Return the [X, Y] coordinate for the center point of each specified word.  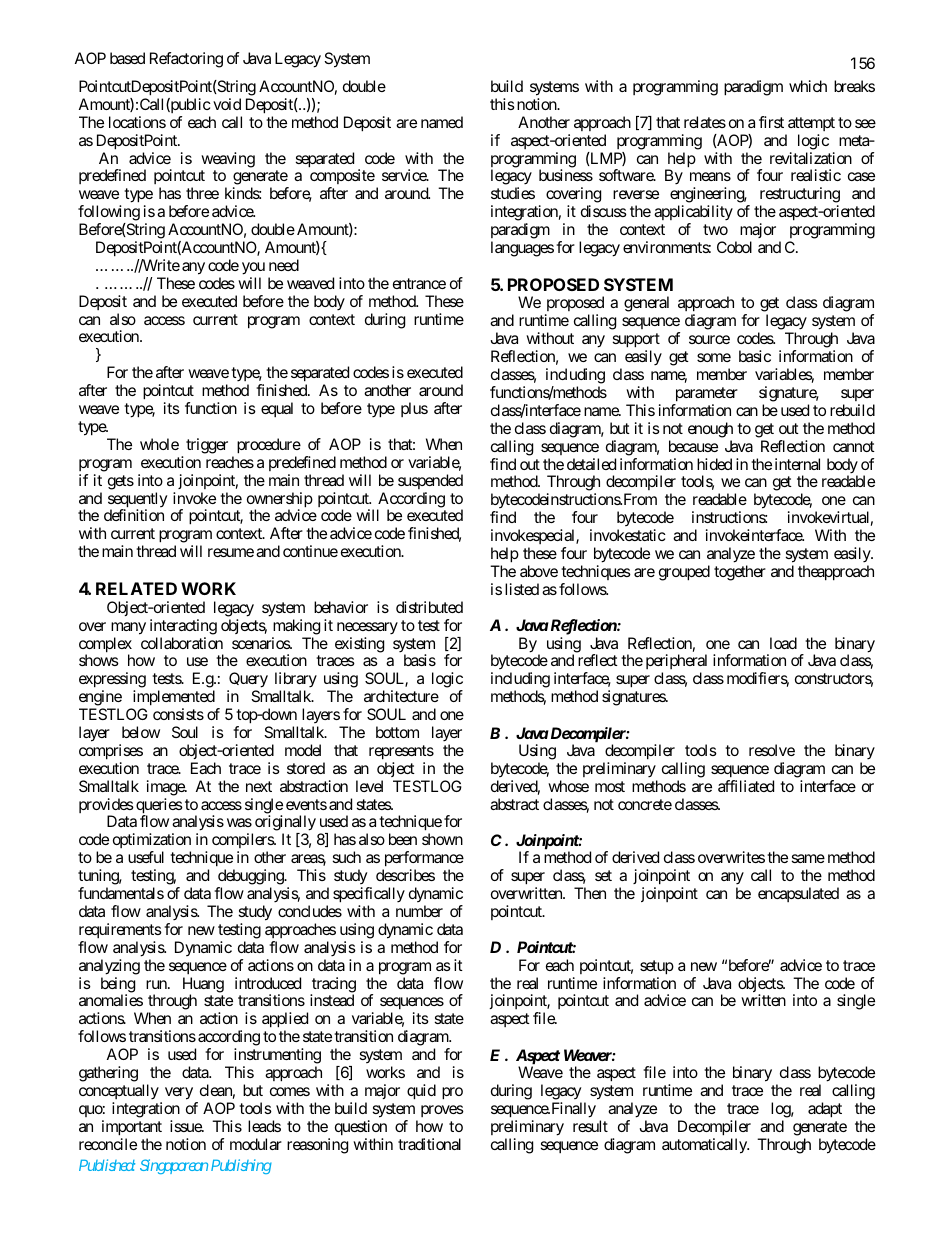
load [783, 643]
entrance [419, 283]
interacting [183, 627]
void [227, 104]
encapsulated [798, 894]
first [771, 122]
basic [755, 356]
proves [442, 1111]
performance [423, 860]
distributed [429, 607]
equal [277, 409]
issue [186, 1126]
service [405, 175]
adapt [825, 1110]
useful [146, 857]
